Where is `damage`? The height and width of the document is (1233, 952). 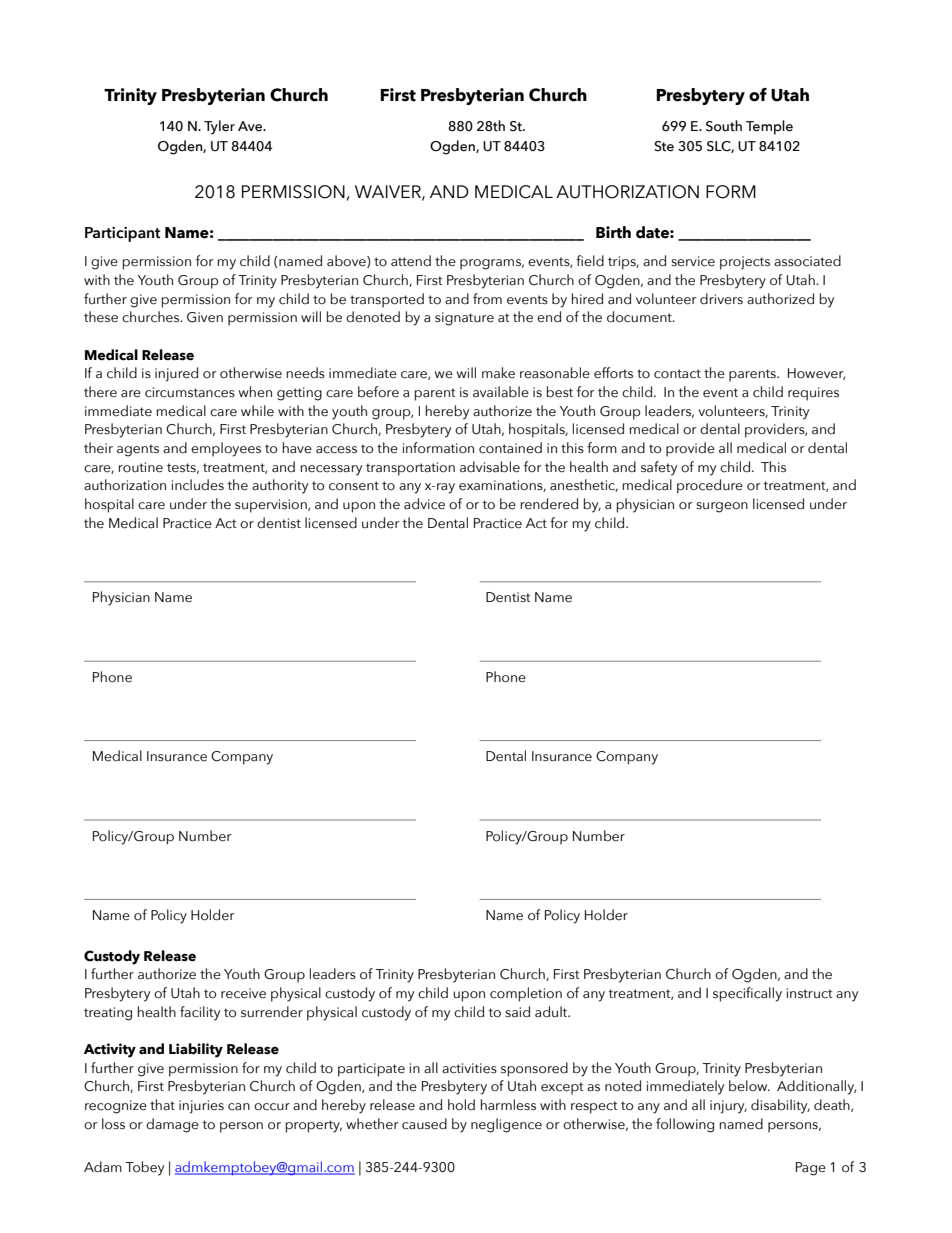
damage is located at coordinates (172, 1125).
